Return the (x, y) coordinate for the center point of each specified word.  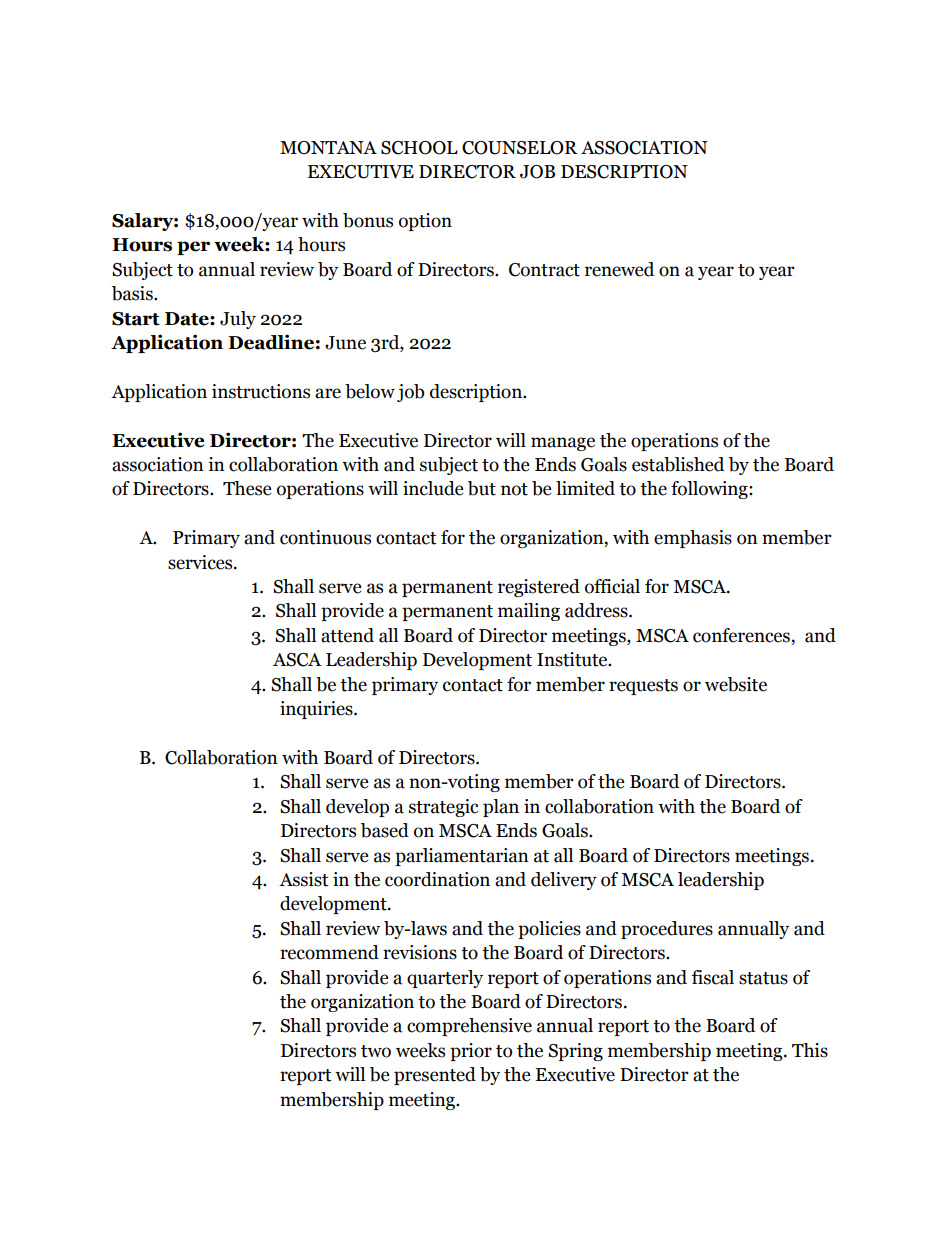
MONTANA (328, 148)
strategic (444, 808)
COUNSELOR (520, 148)
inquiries (317, 710)
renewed (619, 269)
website (736, 684)
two (376, 1051)
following (710, 490)
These (247, 488)
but (482, 488)
